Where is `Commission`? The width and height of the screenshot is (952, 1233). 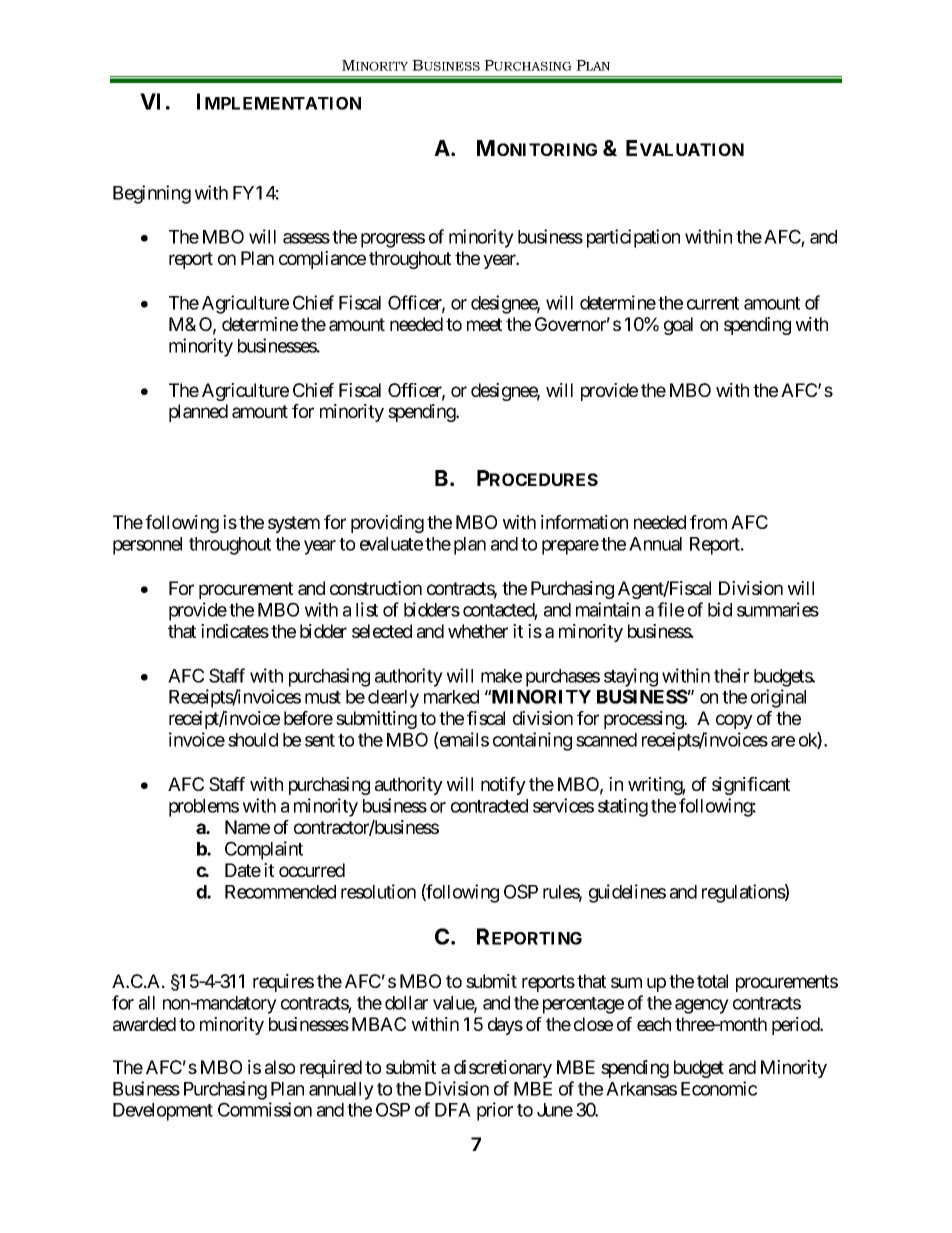 Commission is located at coordinates (265, 1109).
